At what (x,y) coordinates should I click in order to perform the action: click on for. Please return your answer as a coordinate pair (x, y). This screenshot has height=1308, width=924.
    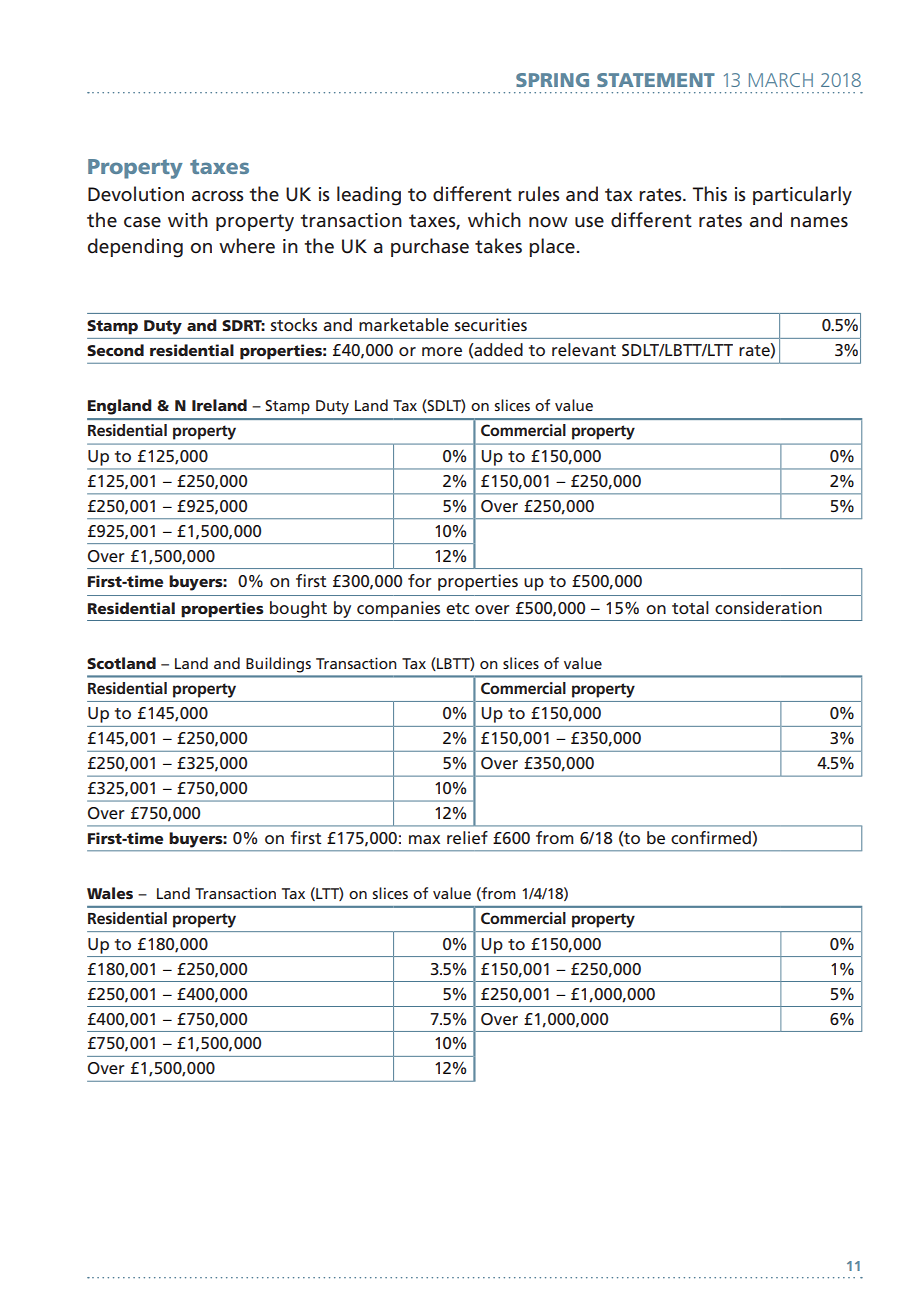
    Looking at the image, I should click on (420, 580).
